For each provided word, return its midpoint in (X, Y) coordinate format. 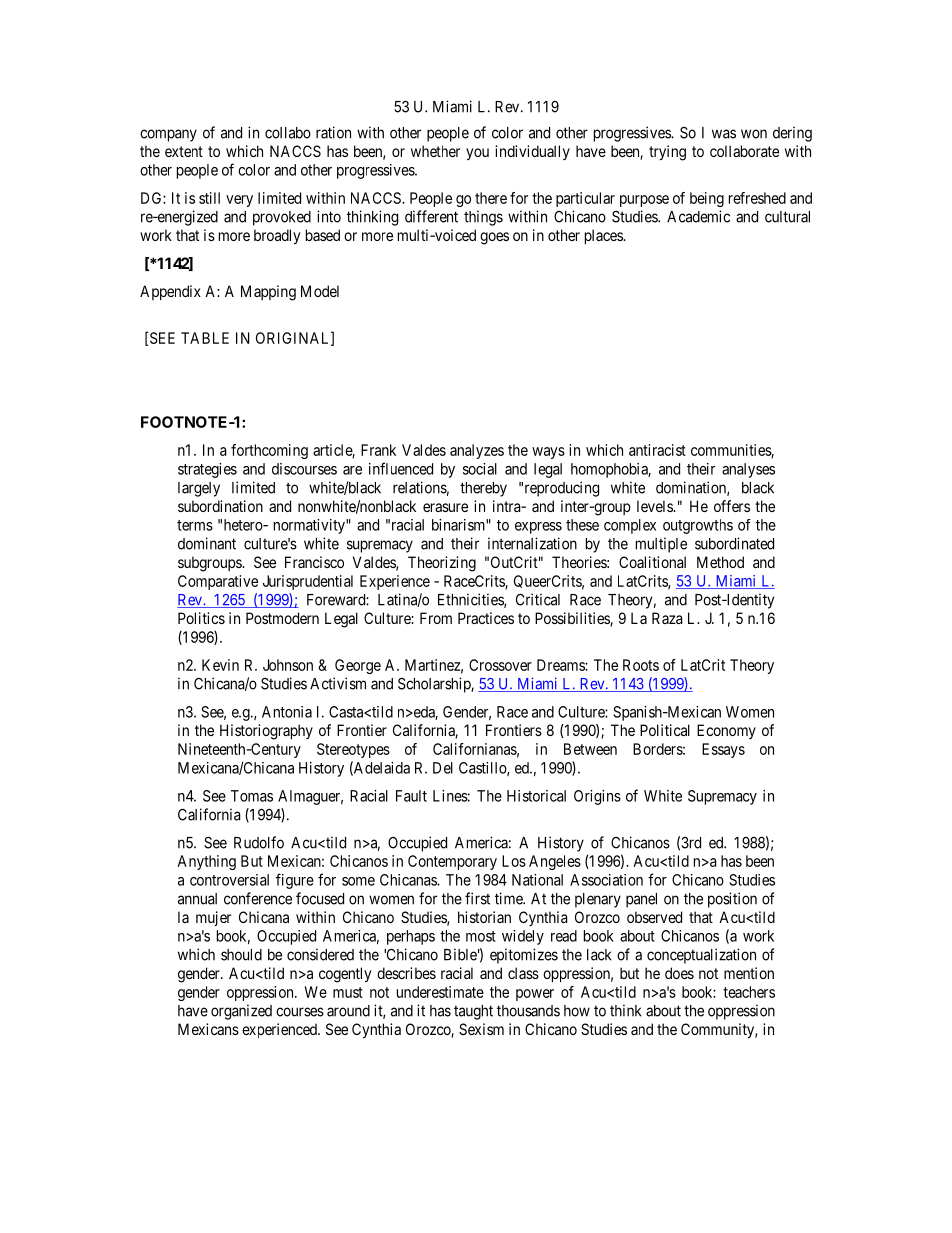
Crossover (500, 665)
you (477, 154)
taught (473, 1012)
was (724, 134)
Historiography (266, 732)
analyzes (477, 451)
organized (241, 1012)
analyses (748, 470)
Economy (726, 731)
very (239, 201)
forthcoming (269, 451)
